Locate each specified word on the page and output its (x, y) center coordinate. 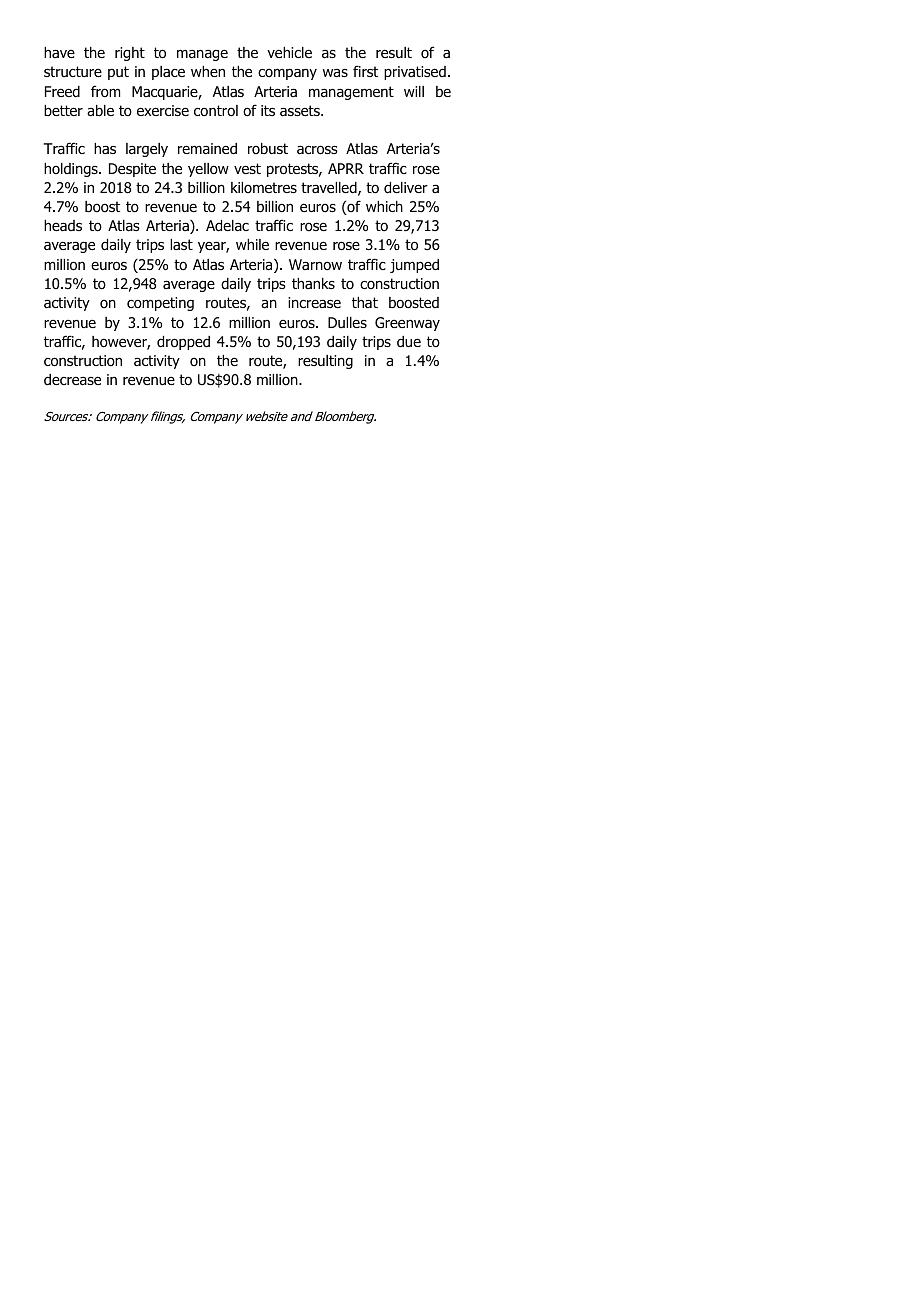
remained (207, 149)
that (365, 303)
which (384, 206)
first (365, 71)
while (252, 244)
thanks (313, 283)
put (118, 73)
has (105, 148)
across (317, 150)
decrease (72, 380)
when (208, 71)
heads (63, 226)
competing (160, 304)
